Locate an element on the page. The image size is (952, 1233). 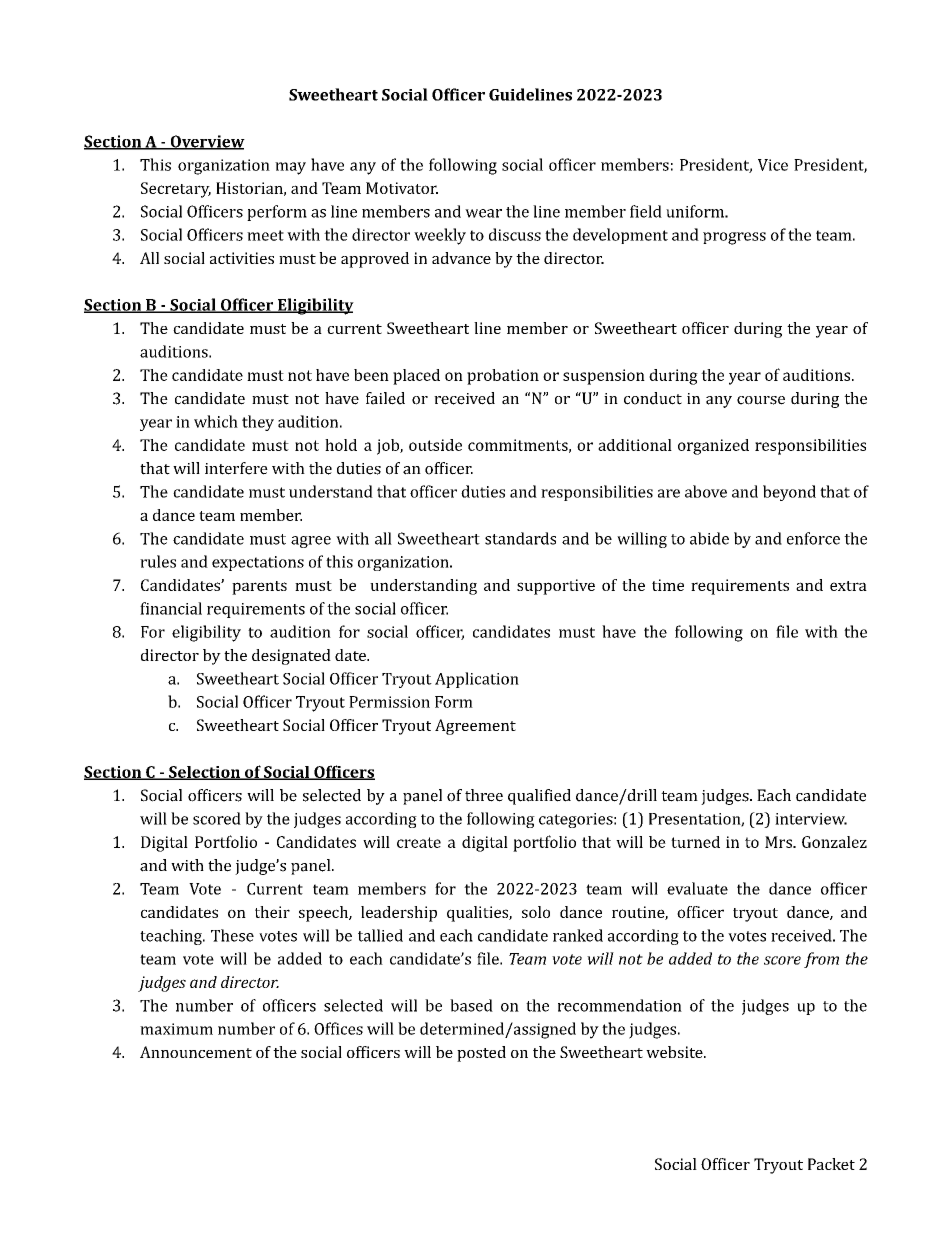
Application is located at coordinates (477, 680).
